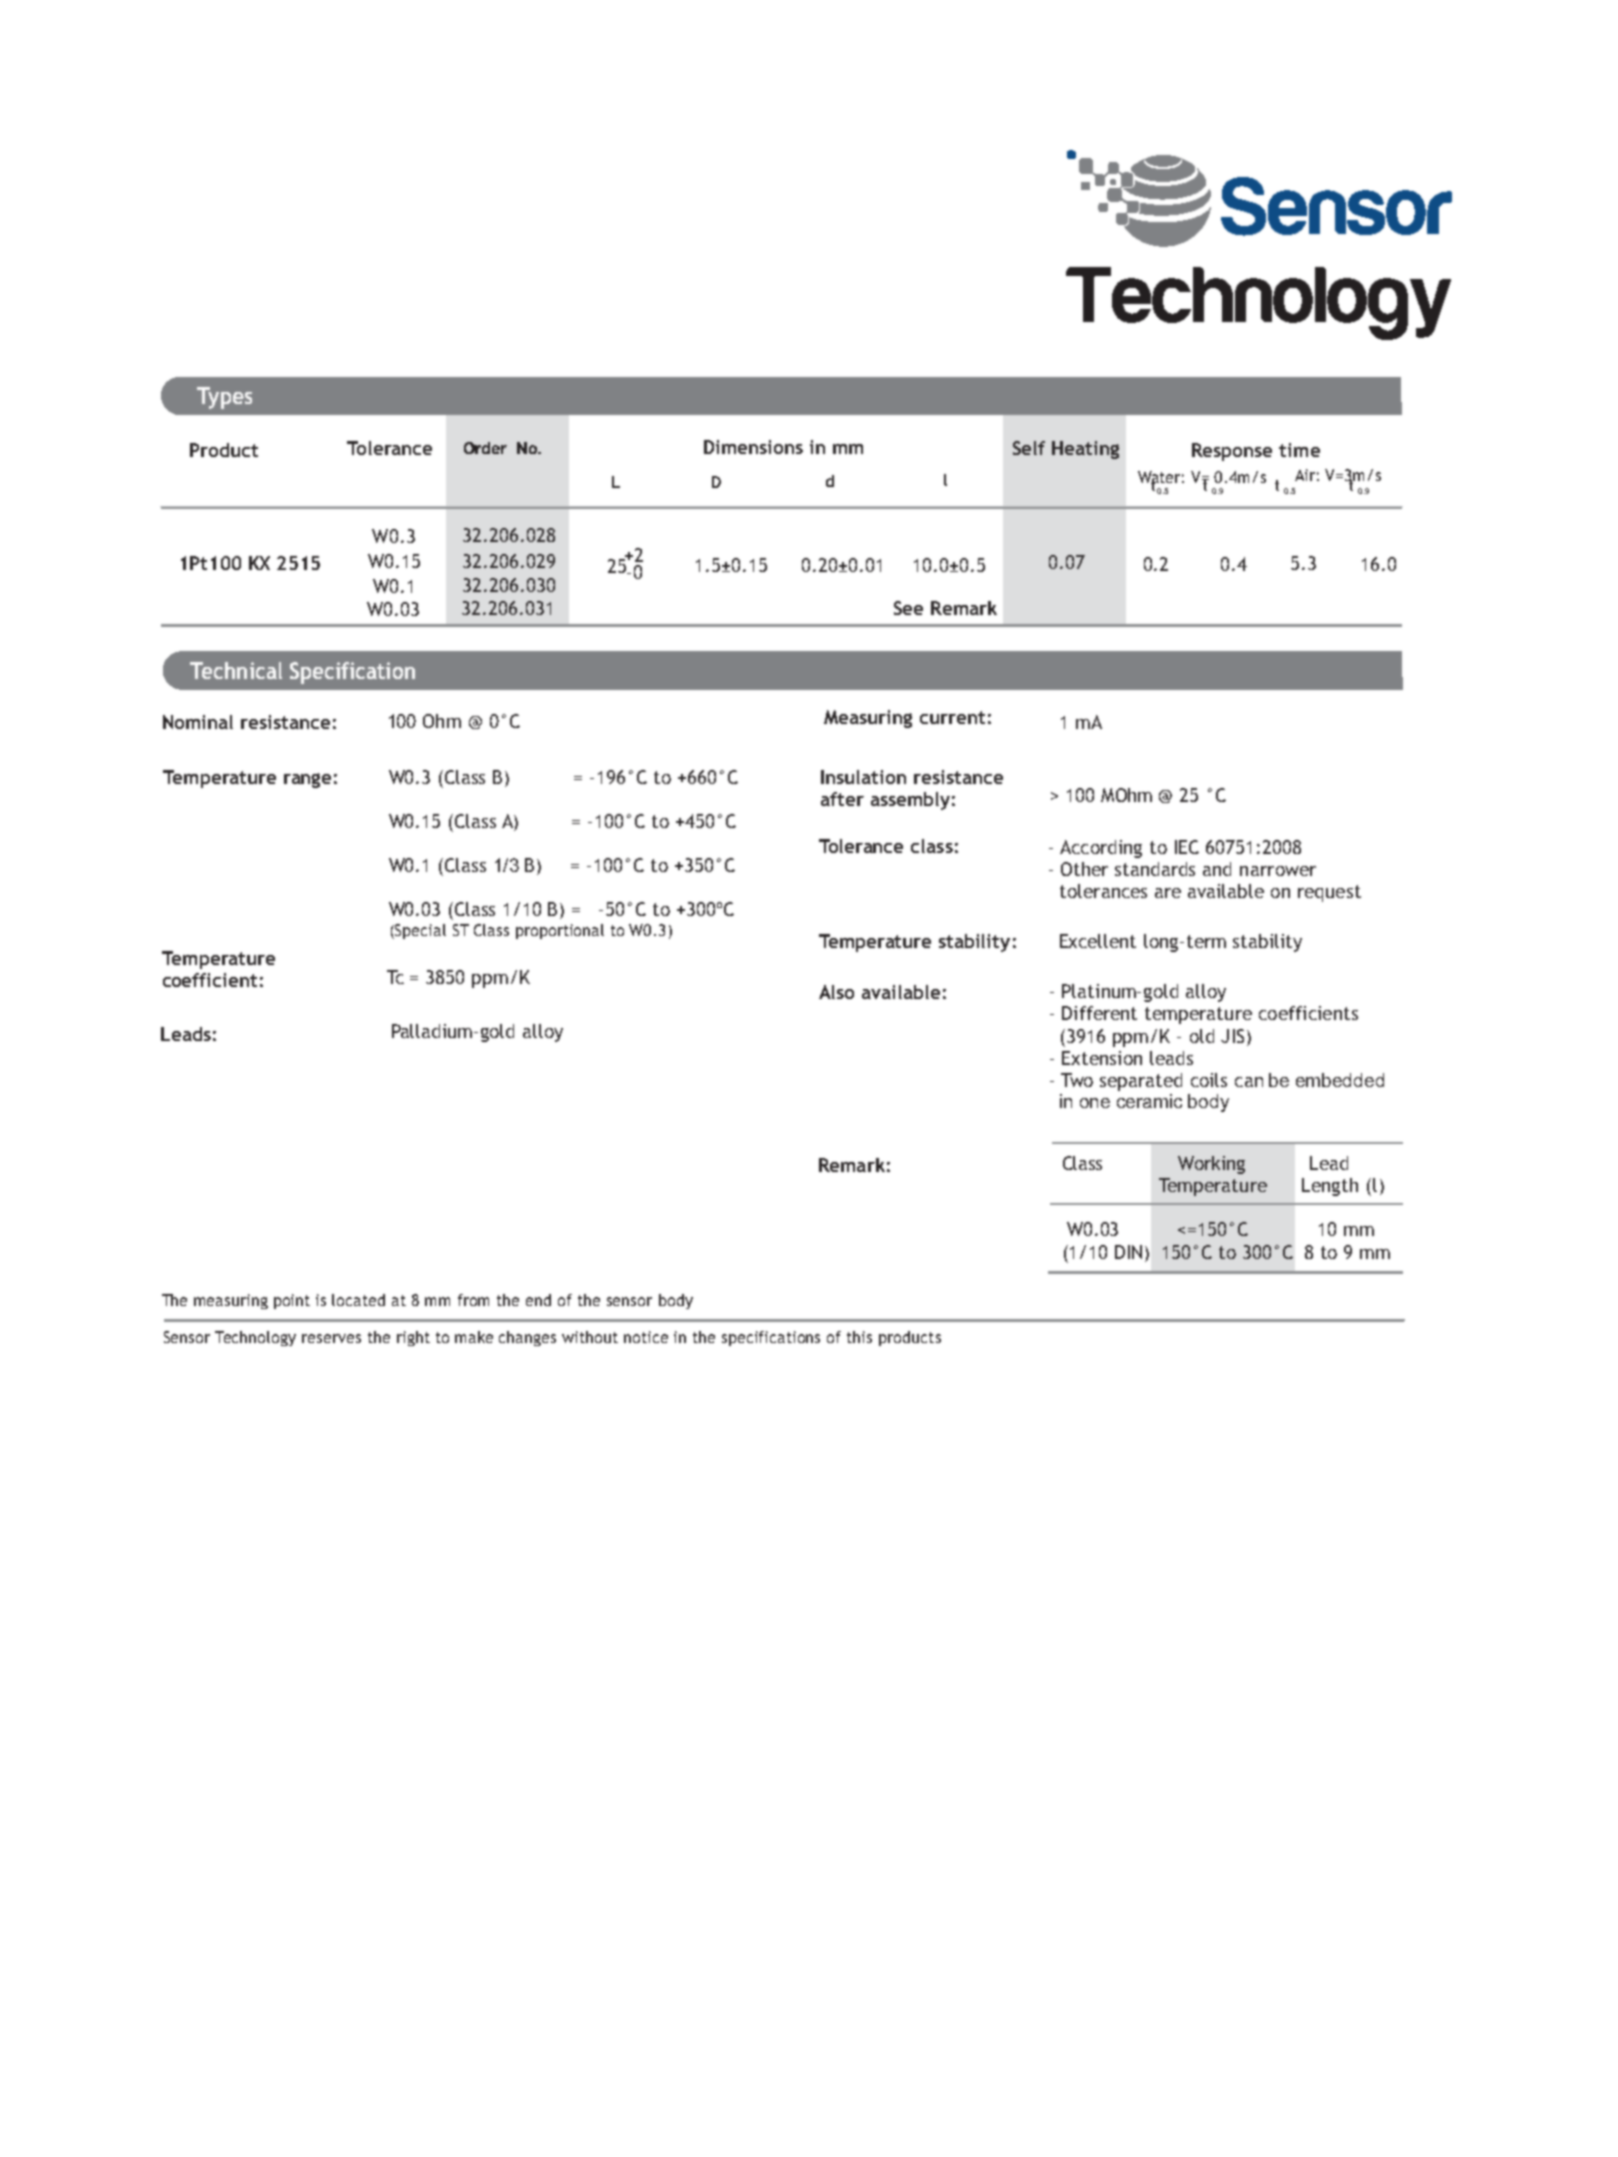 The width and height of the screenshot is (1618, 2157). I want to click on after, so click(842, 799).
